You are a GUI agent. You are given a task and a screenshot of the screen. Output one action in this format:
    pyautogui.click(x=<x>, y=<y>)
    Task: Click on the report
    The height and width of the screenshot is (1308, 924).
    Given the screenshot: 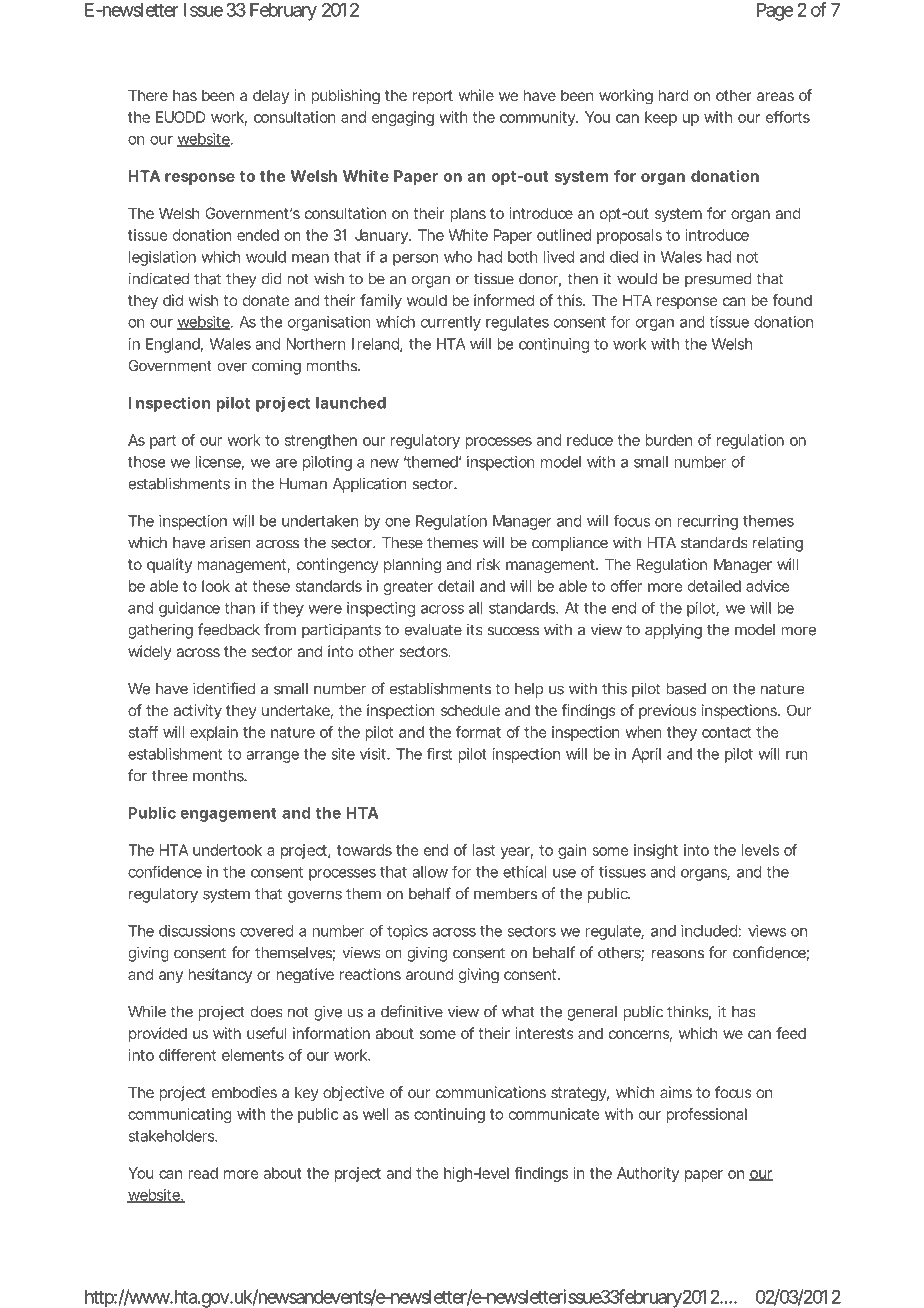 What is the action you would take?
    pyautogui.click(x=433, y=97)
